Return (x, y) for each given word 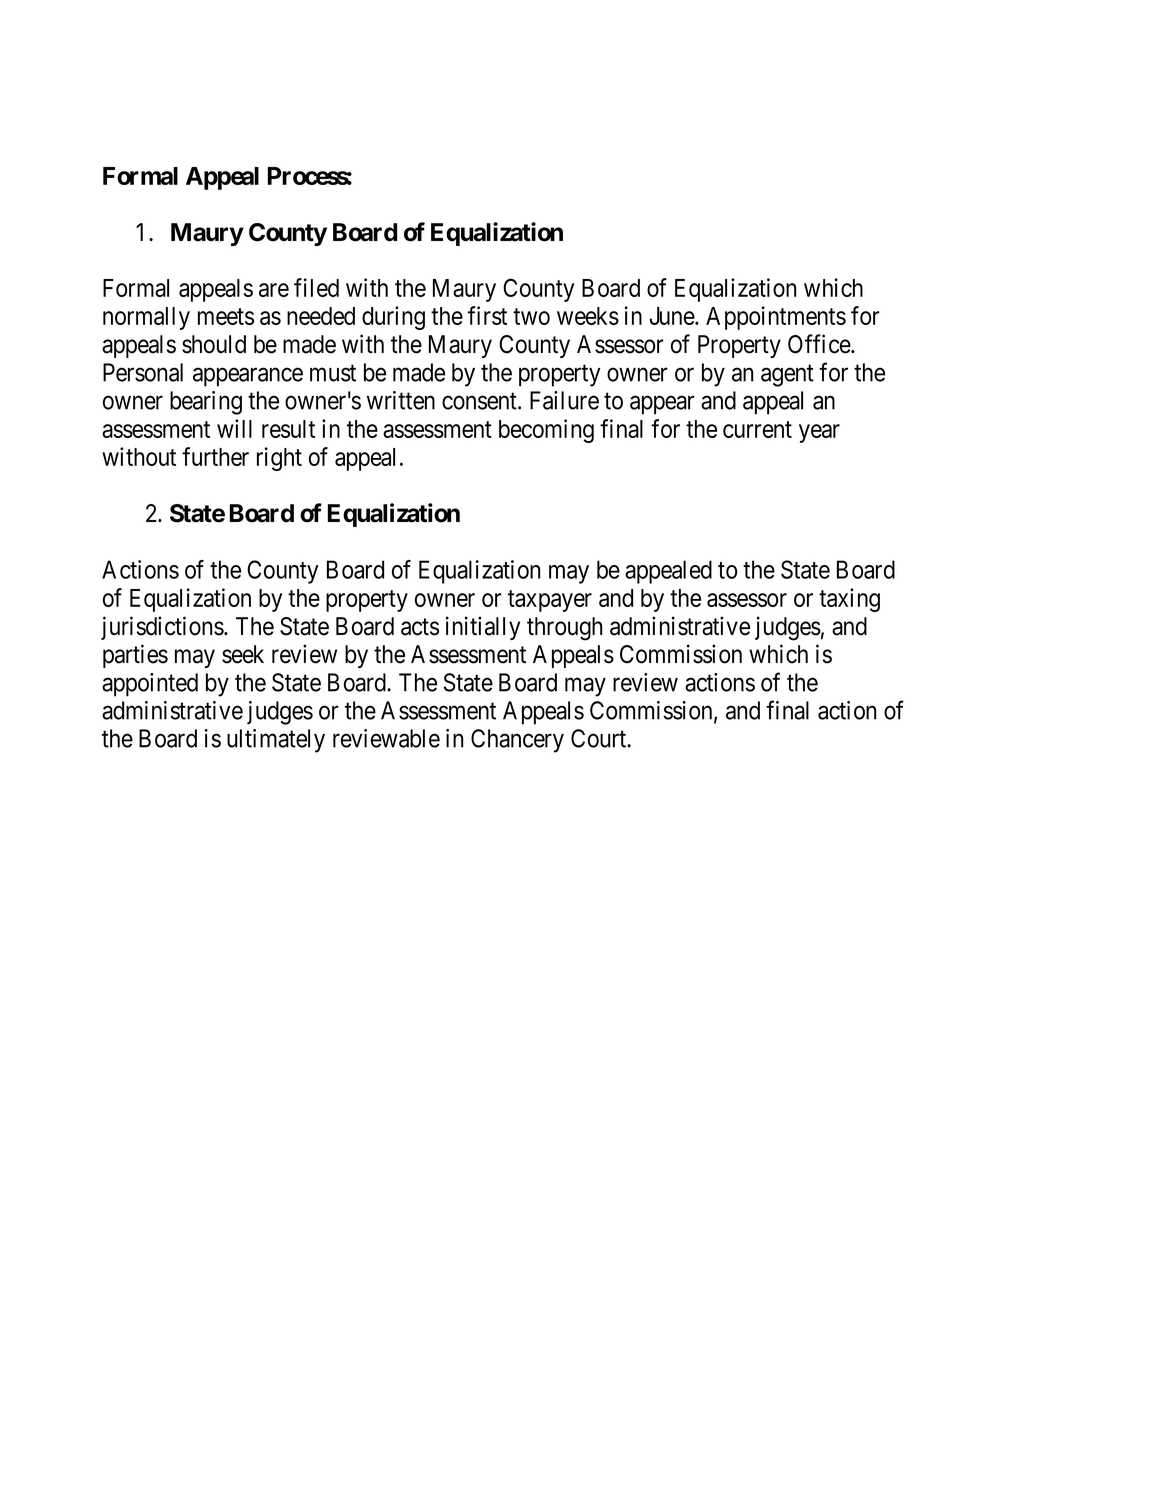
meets (226, 316)
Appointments (776, 318)
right (279, 459)
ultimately (276, 741)
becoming (546, 431)
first (487, 315)
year (819, 433)
